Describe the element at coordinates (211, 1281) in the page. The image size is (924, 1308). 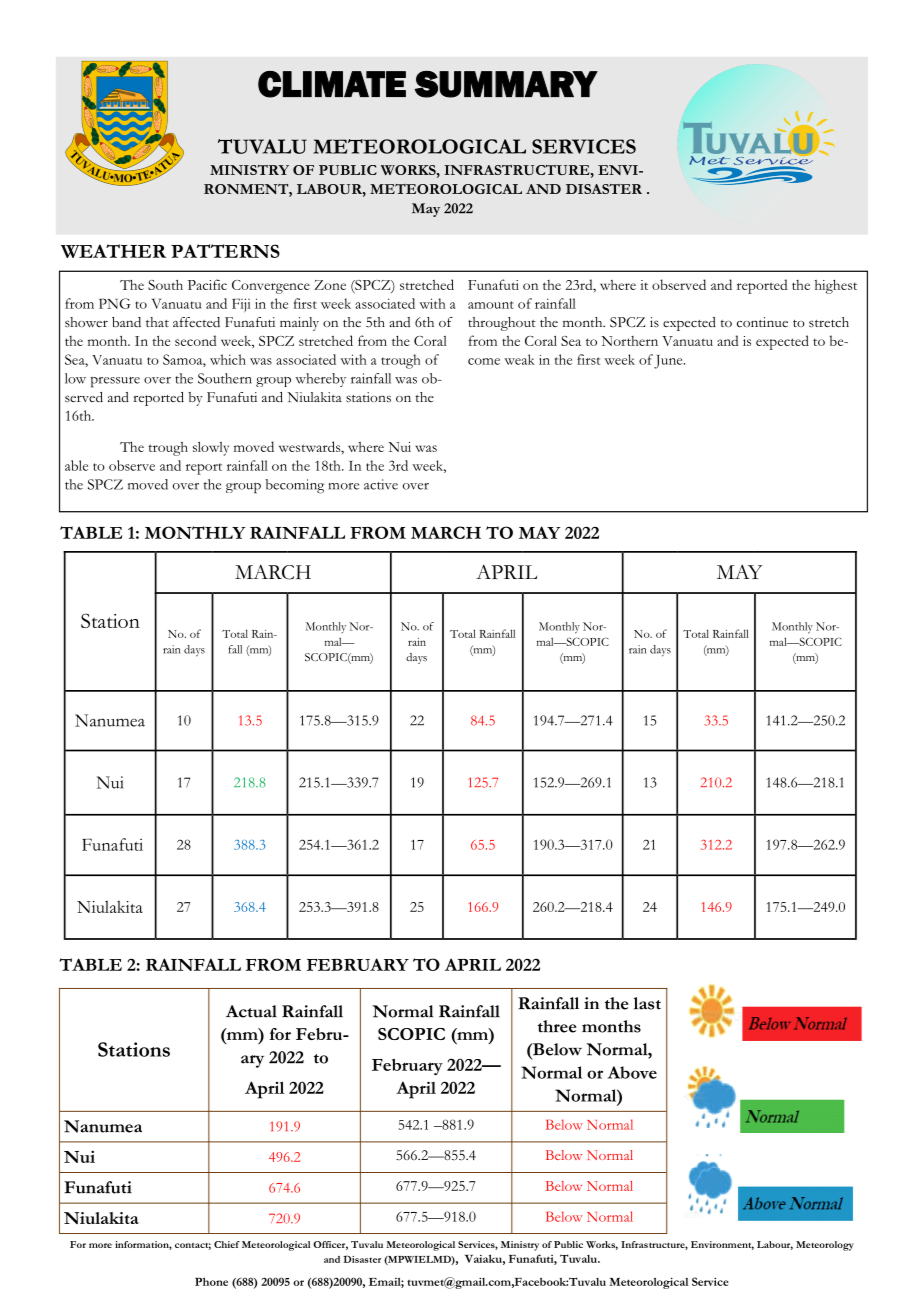
I see `Phone` at that location.
